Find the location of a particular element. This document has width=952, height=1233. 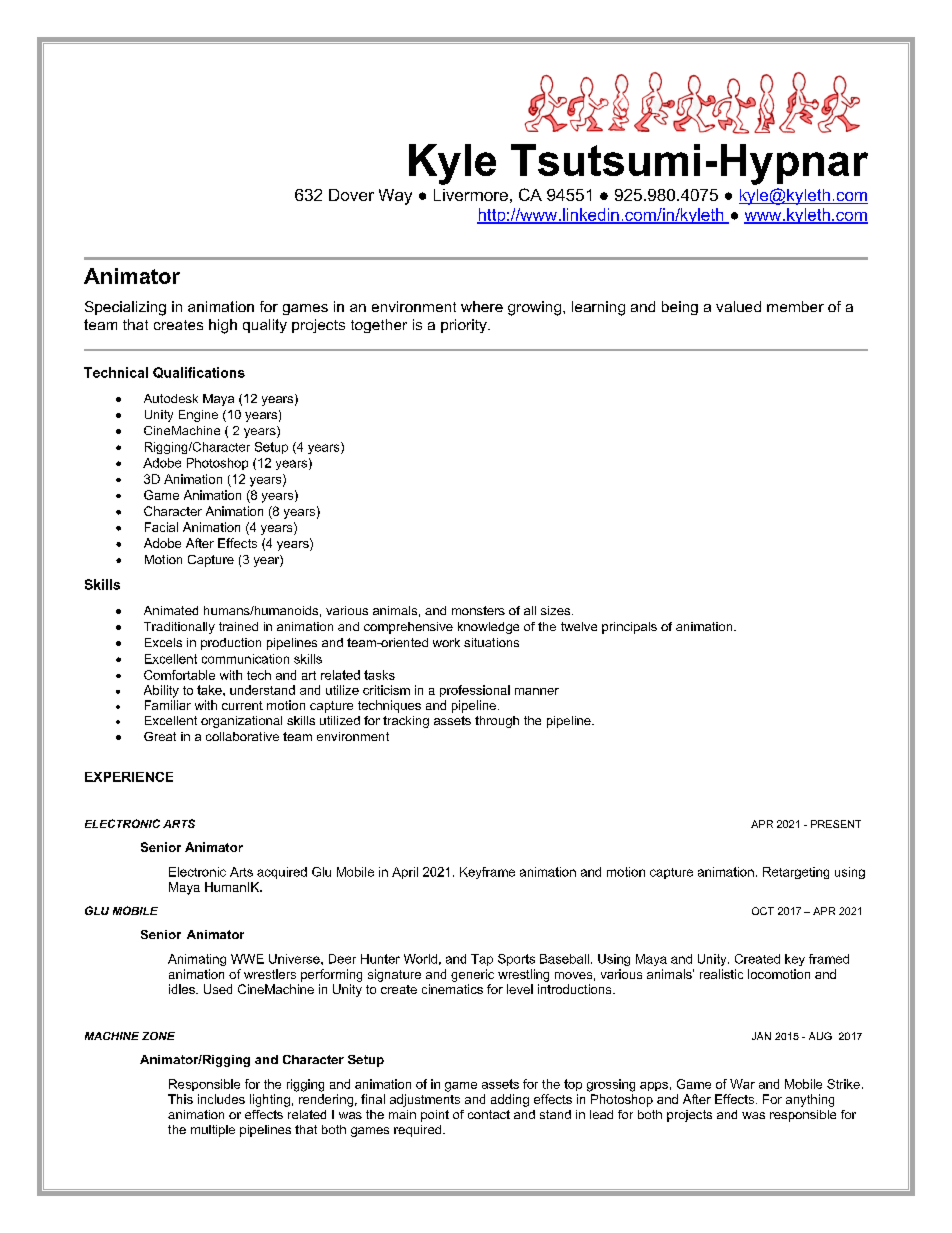

Keyframe is located at coordinates (487, 873).
